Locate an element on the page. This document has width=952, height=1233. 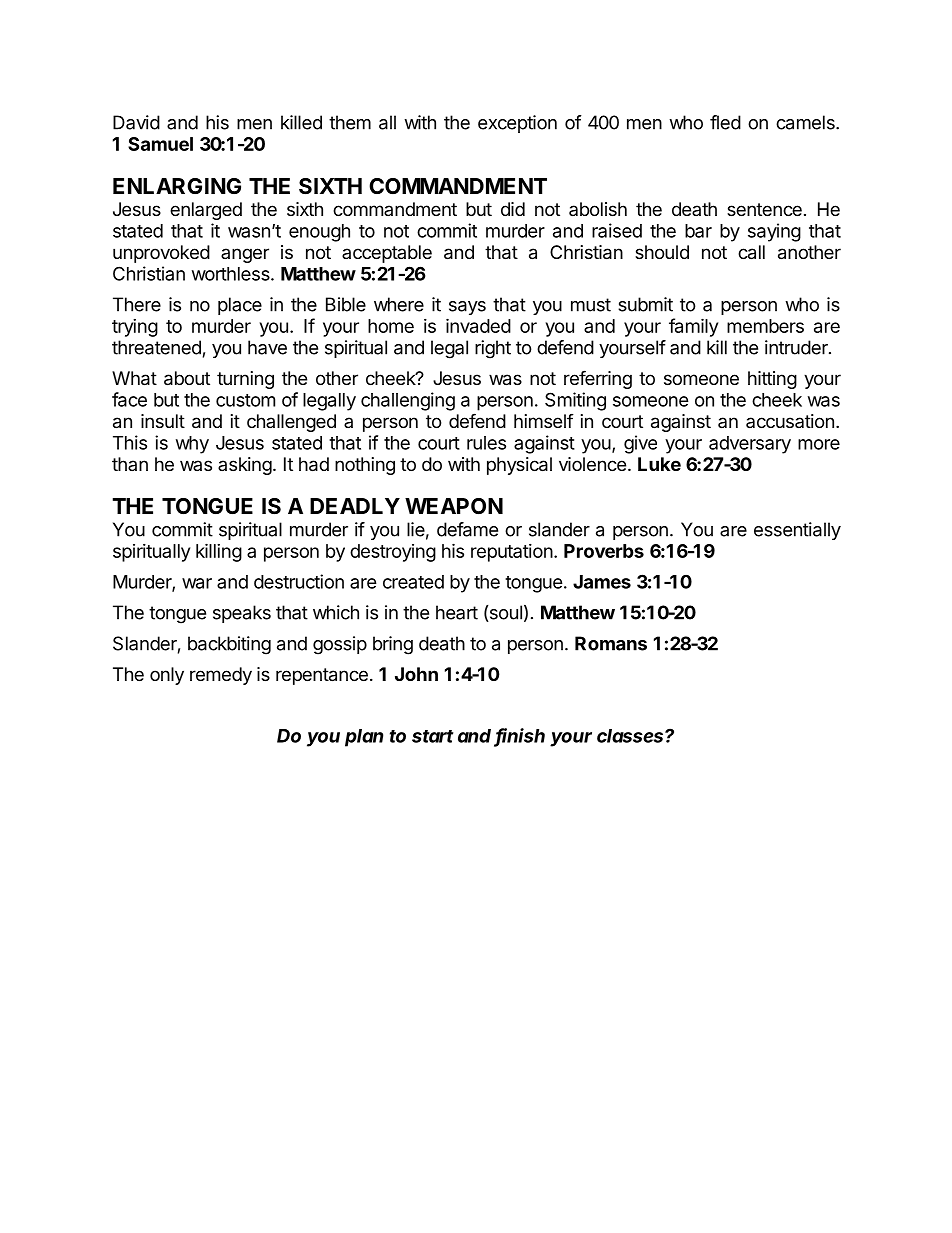
remedy is located at coordinates (221, 676).
